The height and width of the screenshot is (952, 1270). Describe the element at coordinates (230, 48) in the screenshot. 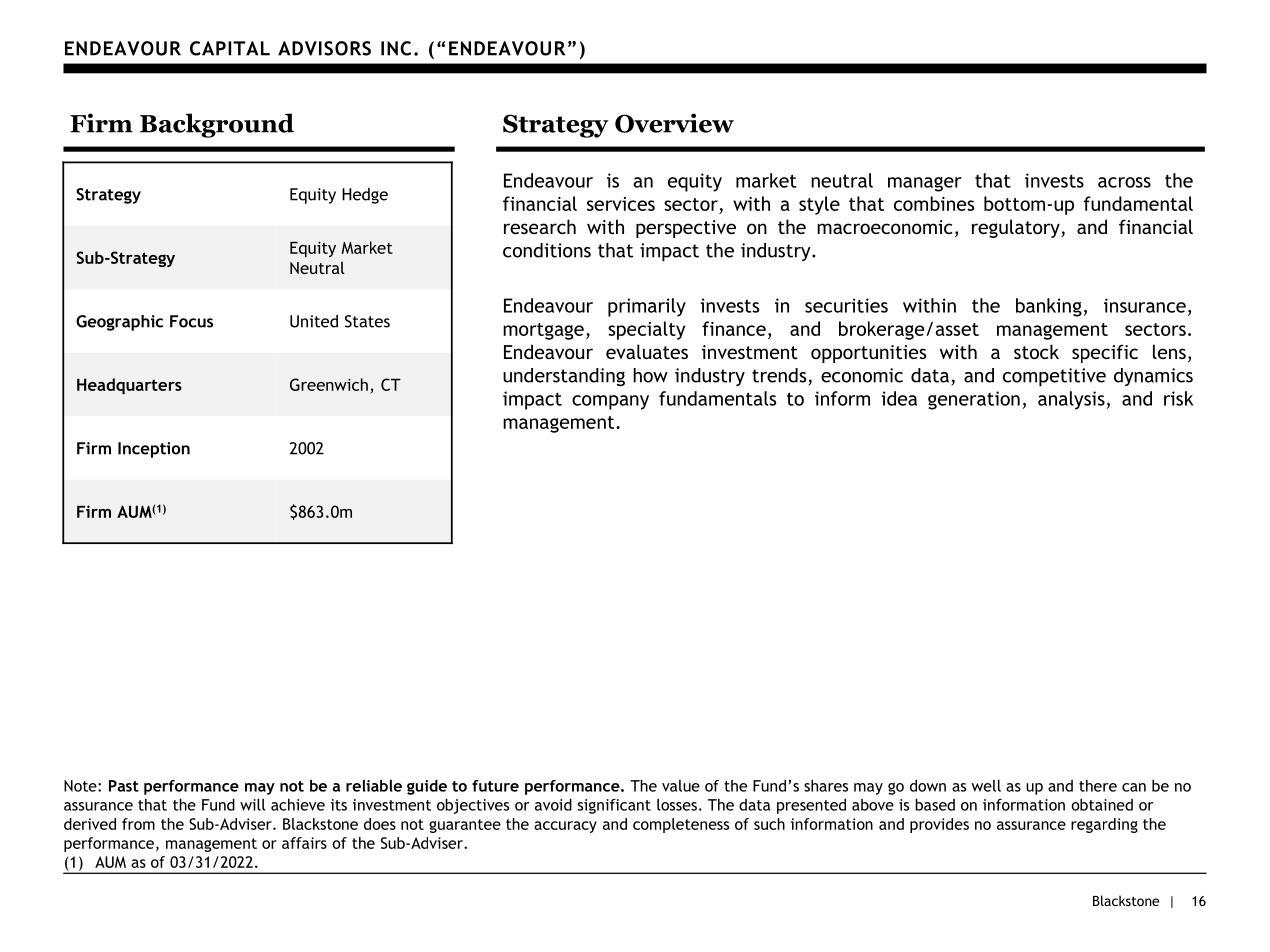

I see `CAPITAL` at that location.
